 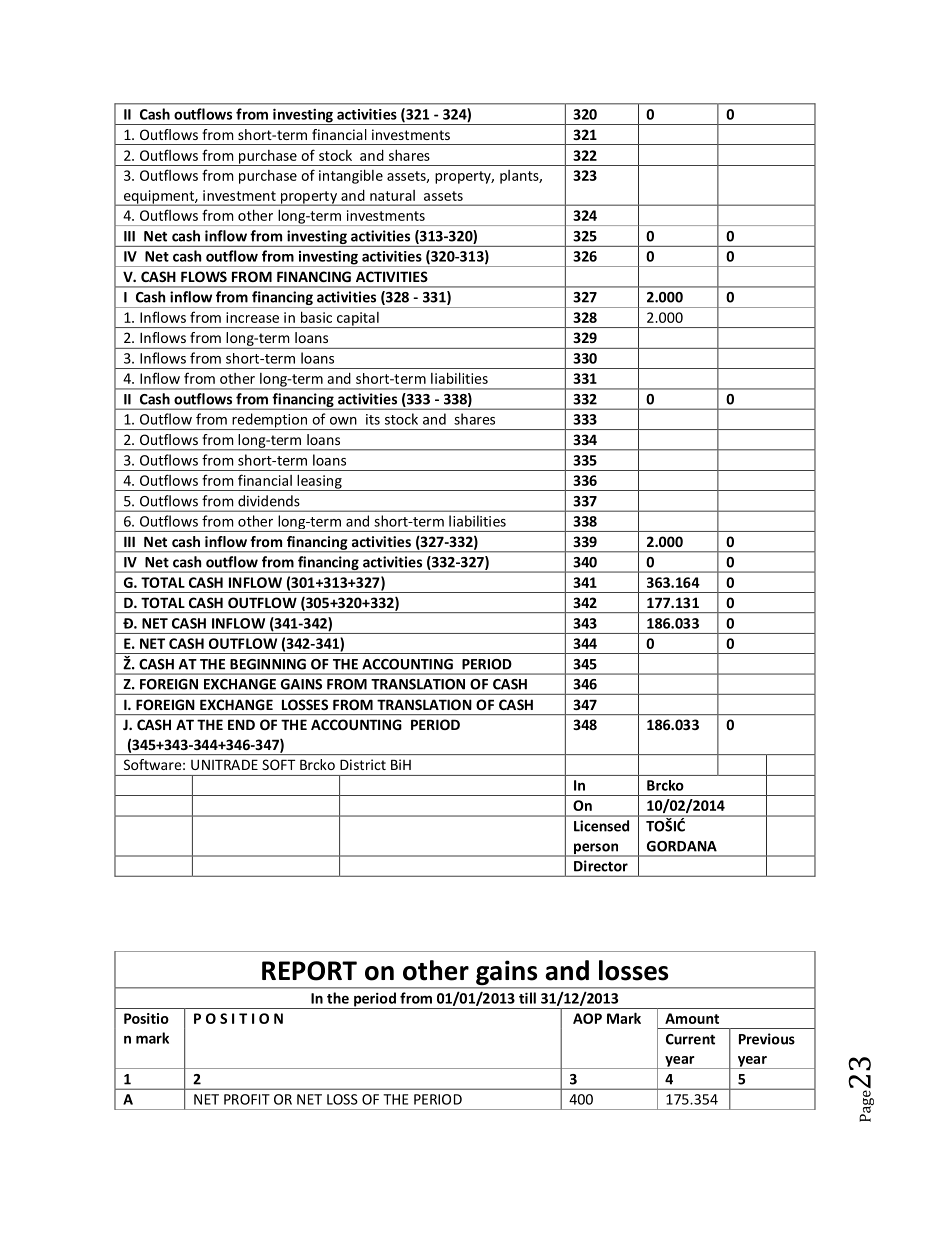 What do you see at coordinates (363, 764) in the screenshot?
I see `District` at bounding box center [363, 764].
